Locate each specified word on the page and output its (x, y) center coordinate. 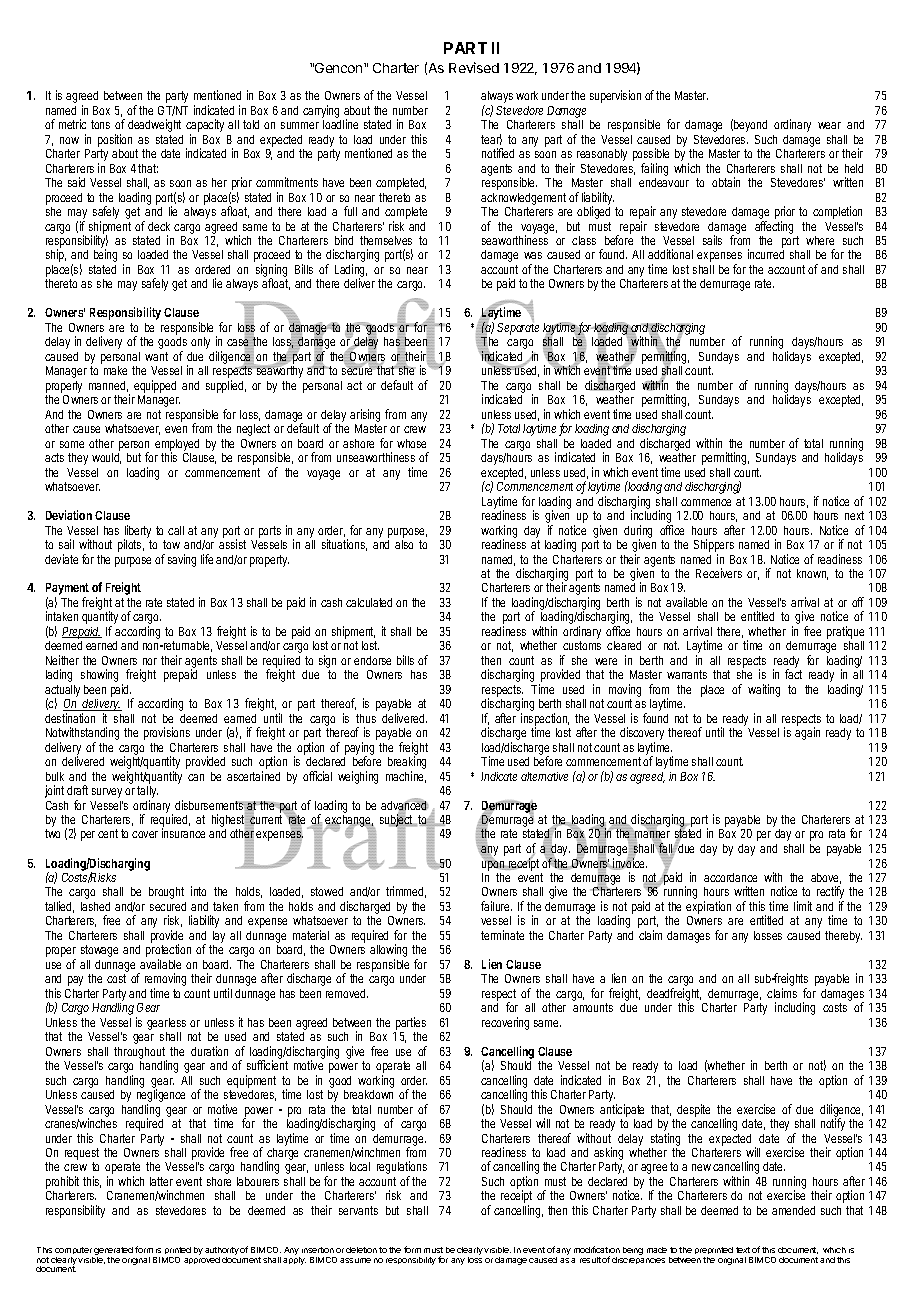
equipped (155, 388)
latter (161, 1181)
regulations (402, 1169)
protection (168, 952)
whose (411, 443)
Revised (474, 67)
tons (100, 124)
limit (803, 906)
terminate (502, 935)
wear (829, 125)
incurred (766, 254)
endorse (372, 660)
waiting (764, 690)
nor (150, 661)
